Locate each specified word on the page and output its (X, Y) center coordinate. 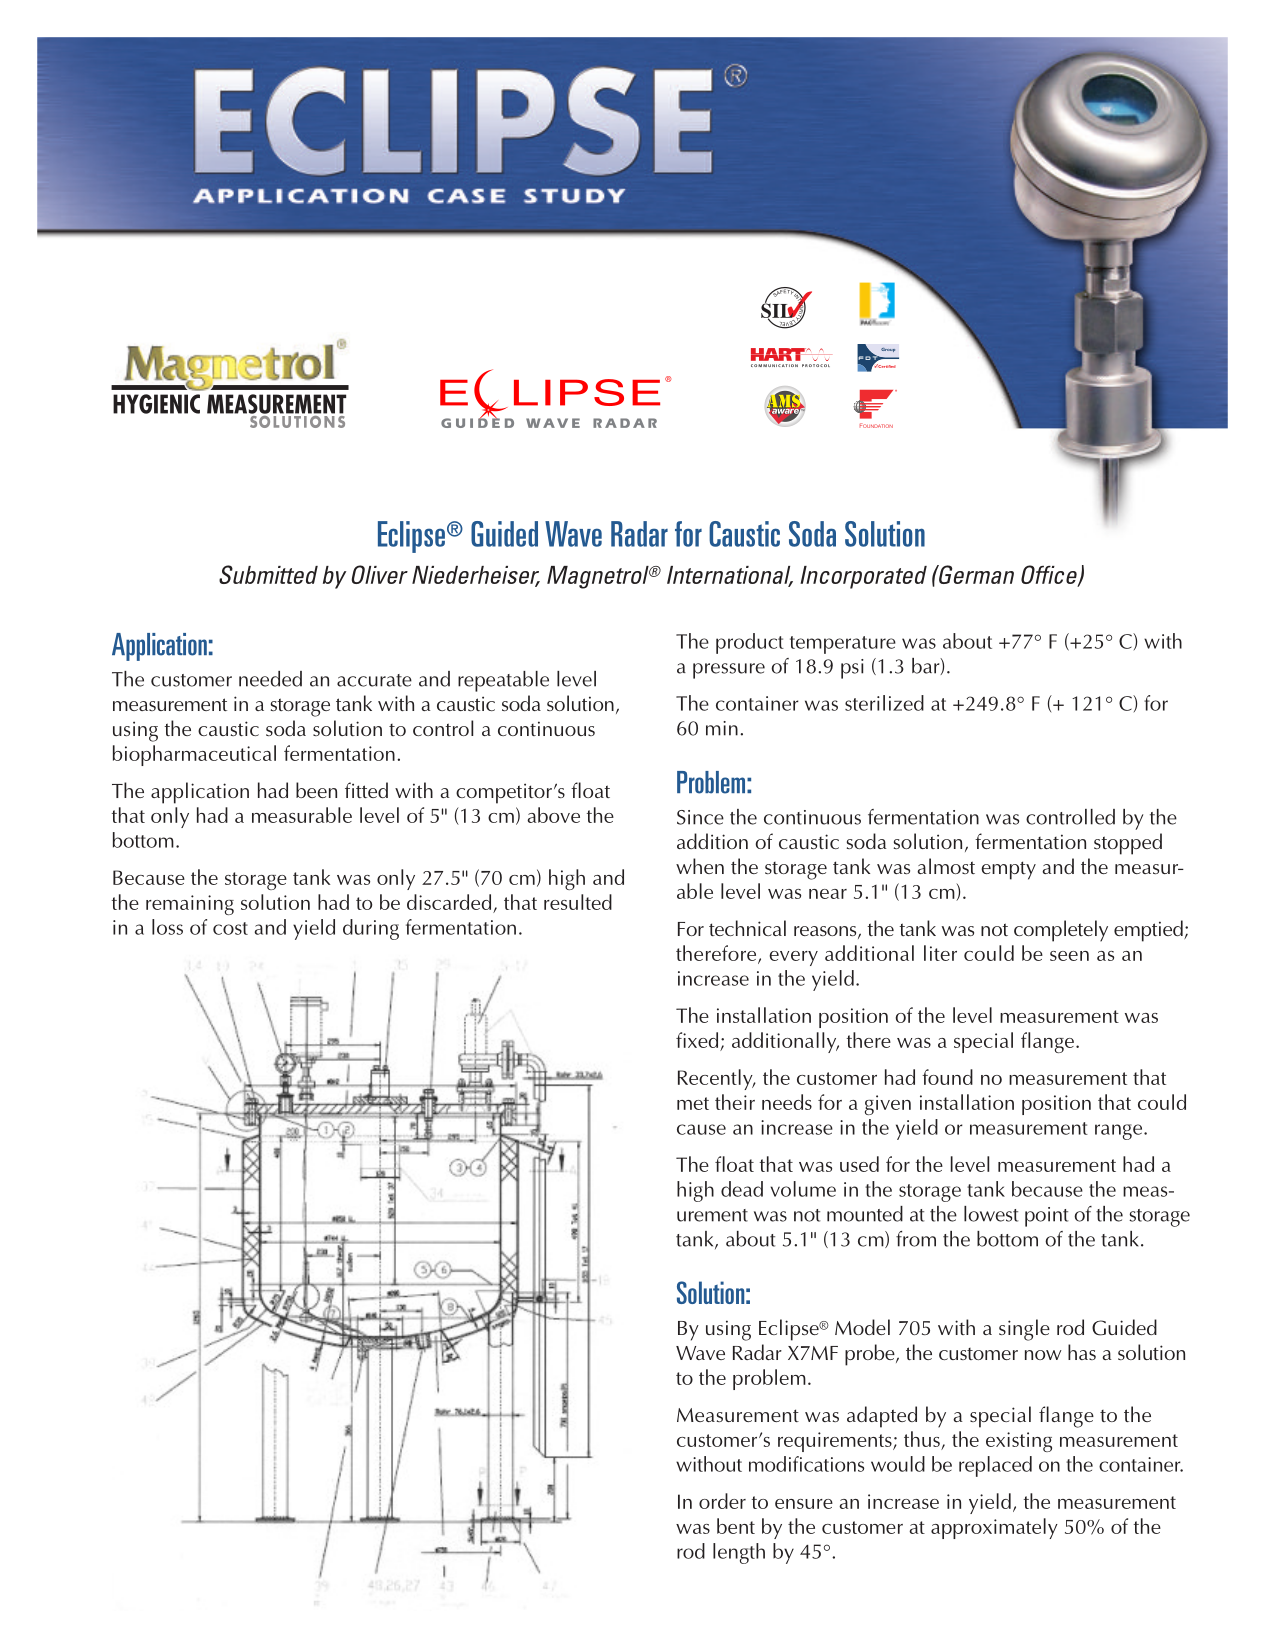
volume (803, 1189)
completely (1061, 931)
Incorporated (863, 577)
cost (230, 928)
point (1046, 1217)
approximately (994, 1528)
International (730, 576)
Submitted (268, 574)
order (722, 1501)
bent (736, 1526)
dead (742, 1189)
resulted (578, 902)
